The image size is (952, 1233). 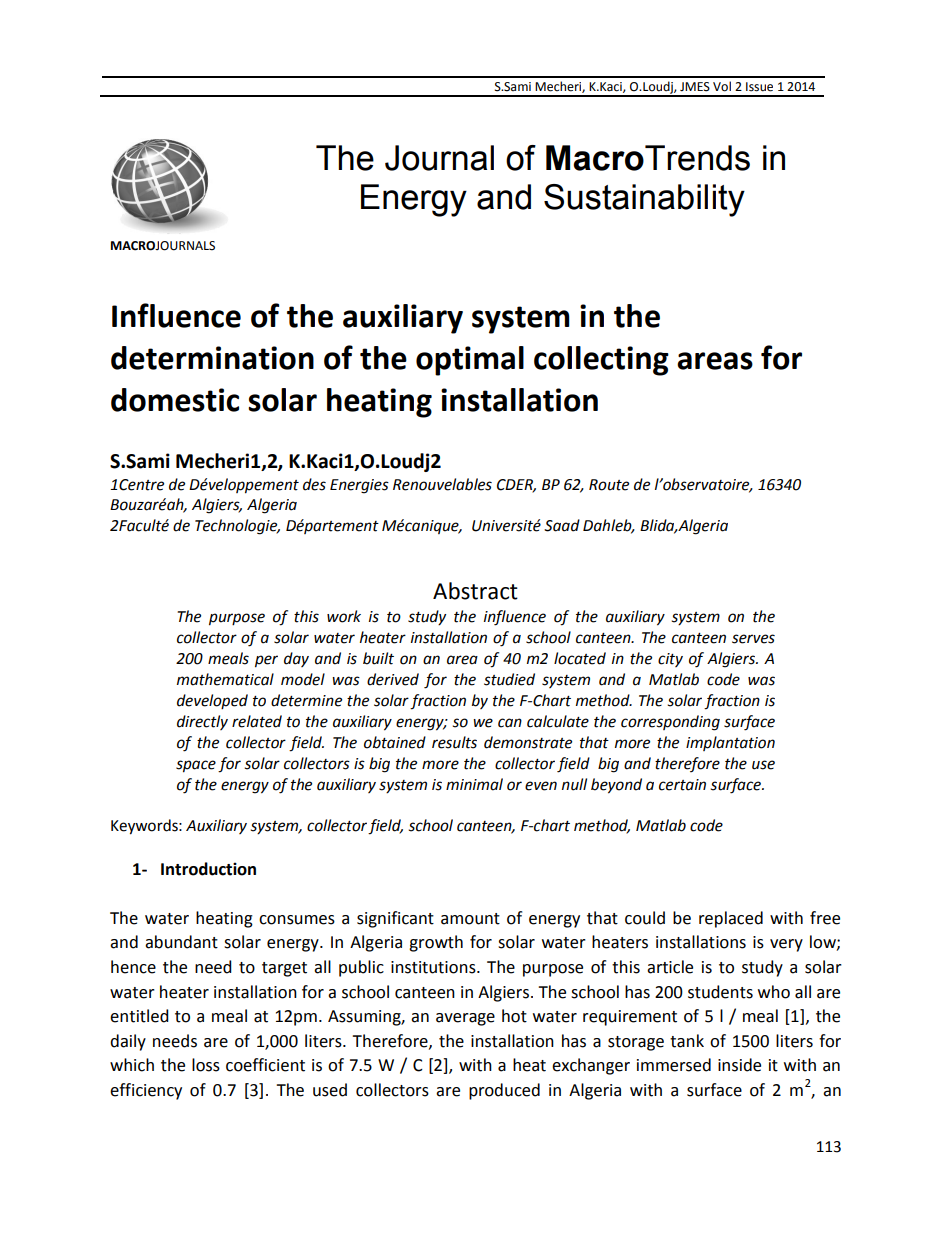 What do you see at coordinates (759, 87) in the page?
I see `Issue` at bounding box center [759, 87].
